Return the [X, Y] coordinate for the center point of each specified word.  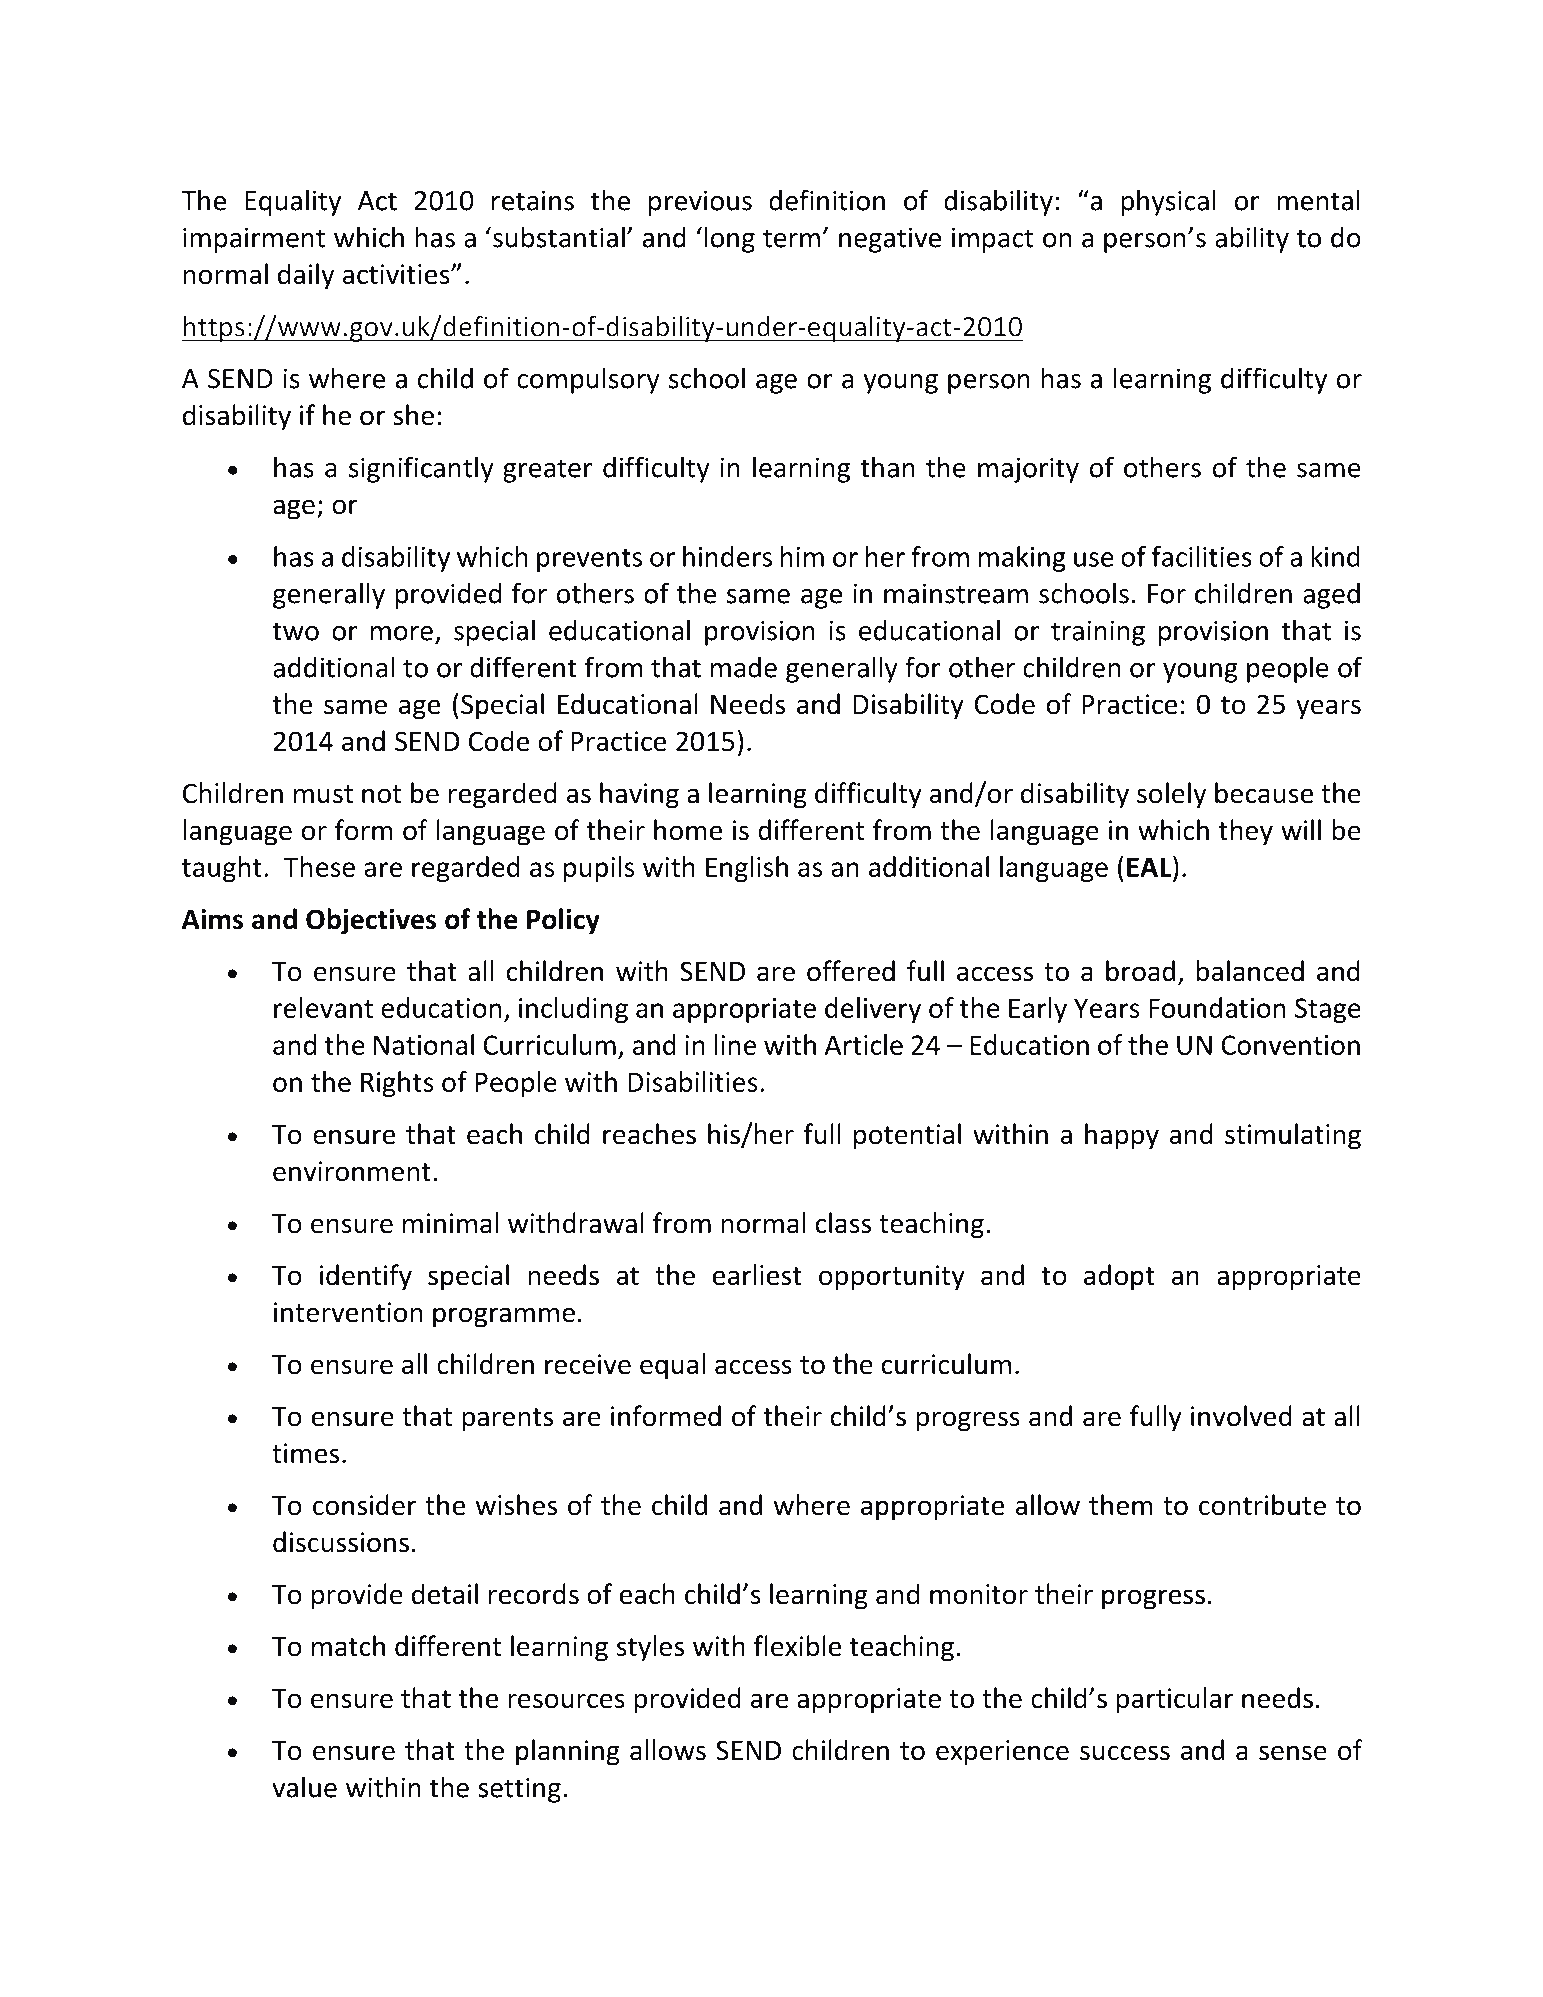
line [735, 1044]
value [304, 1787]
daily [306, 276]
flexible [797, 1646]
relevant [323, 1007]
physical [1168, 202]
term [791, 238]
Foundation [1217, 1007]
